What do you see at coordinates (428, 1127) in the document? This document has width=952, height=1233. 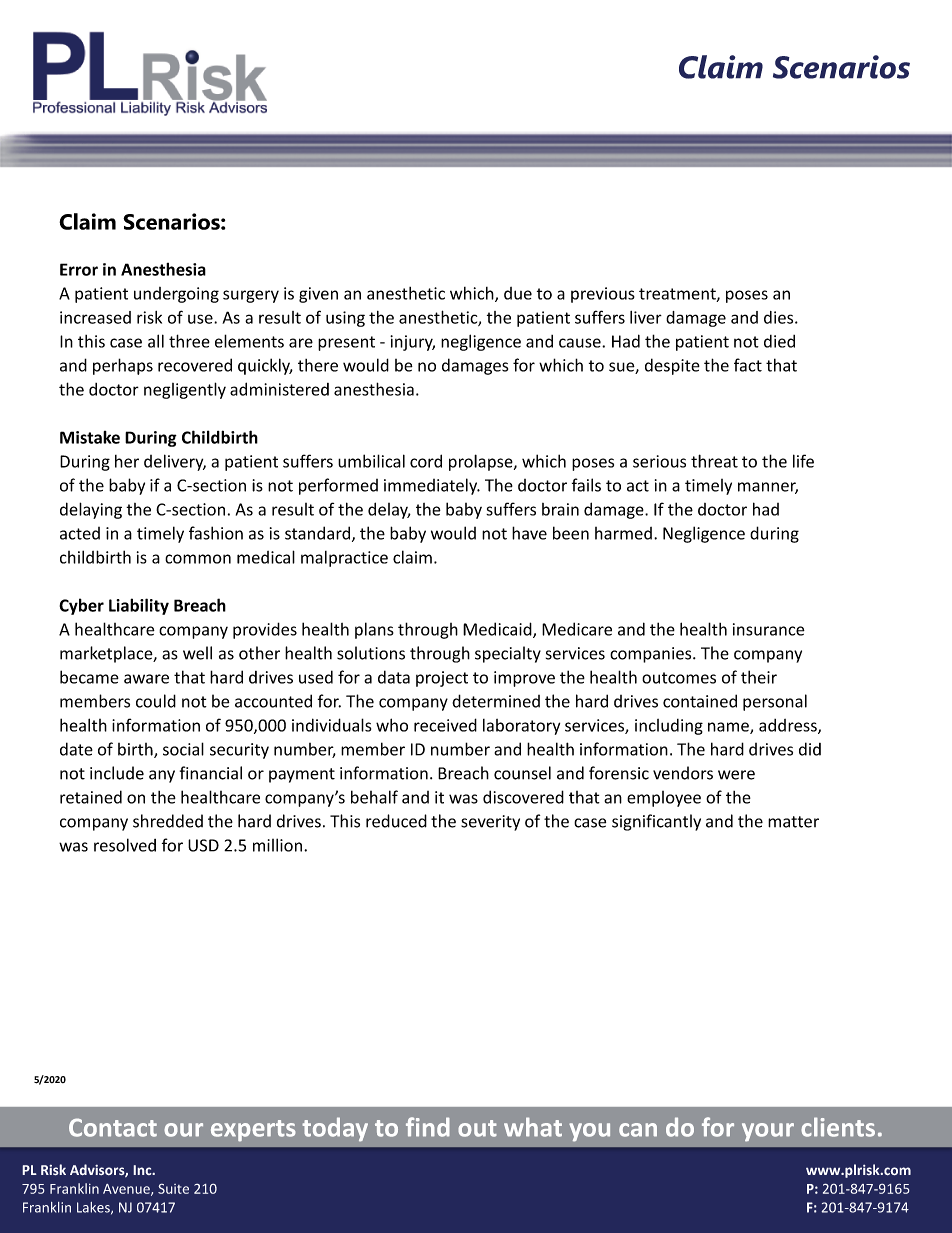 I see `find` at bounding box center [428, 1127].
